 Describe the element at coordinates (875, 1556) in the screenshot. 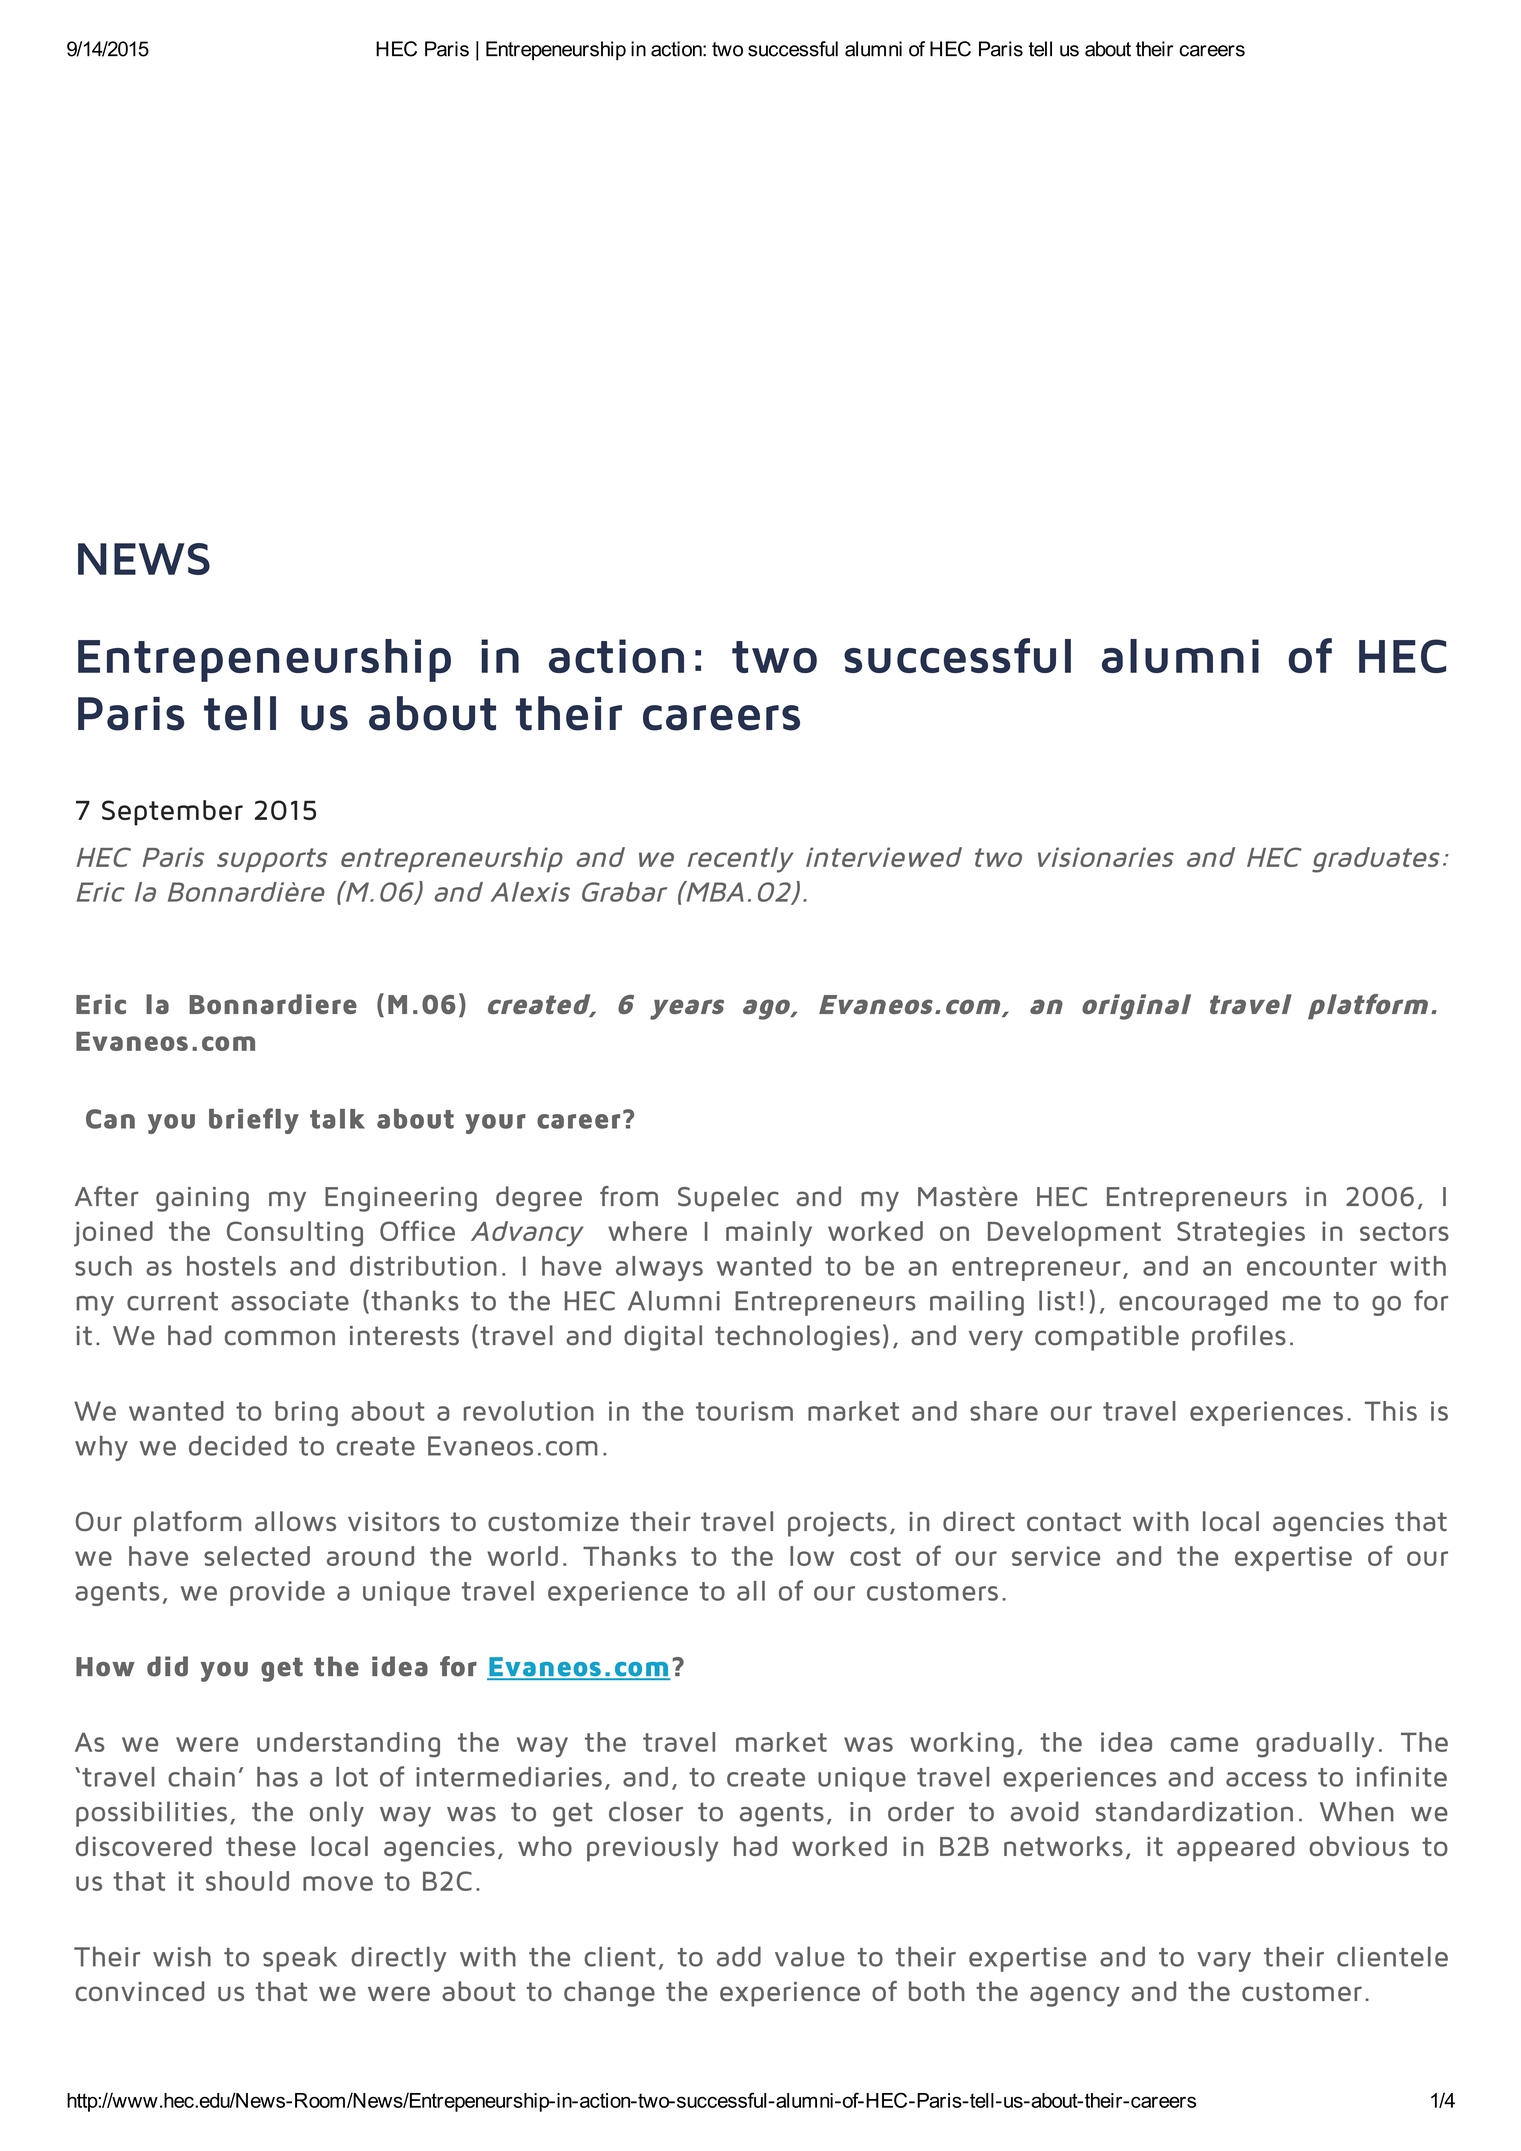

I see `cost` at that location.
